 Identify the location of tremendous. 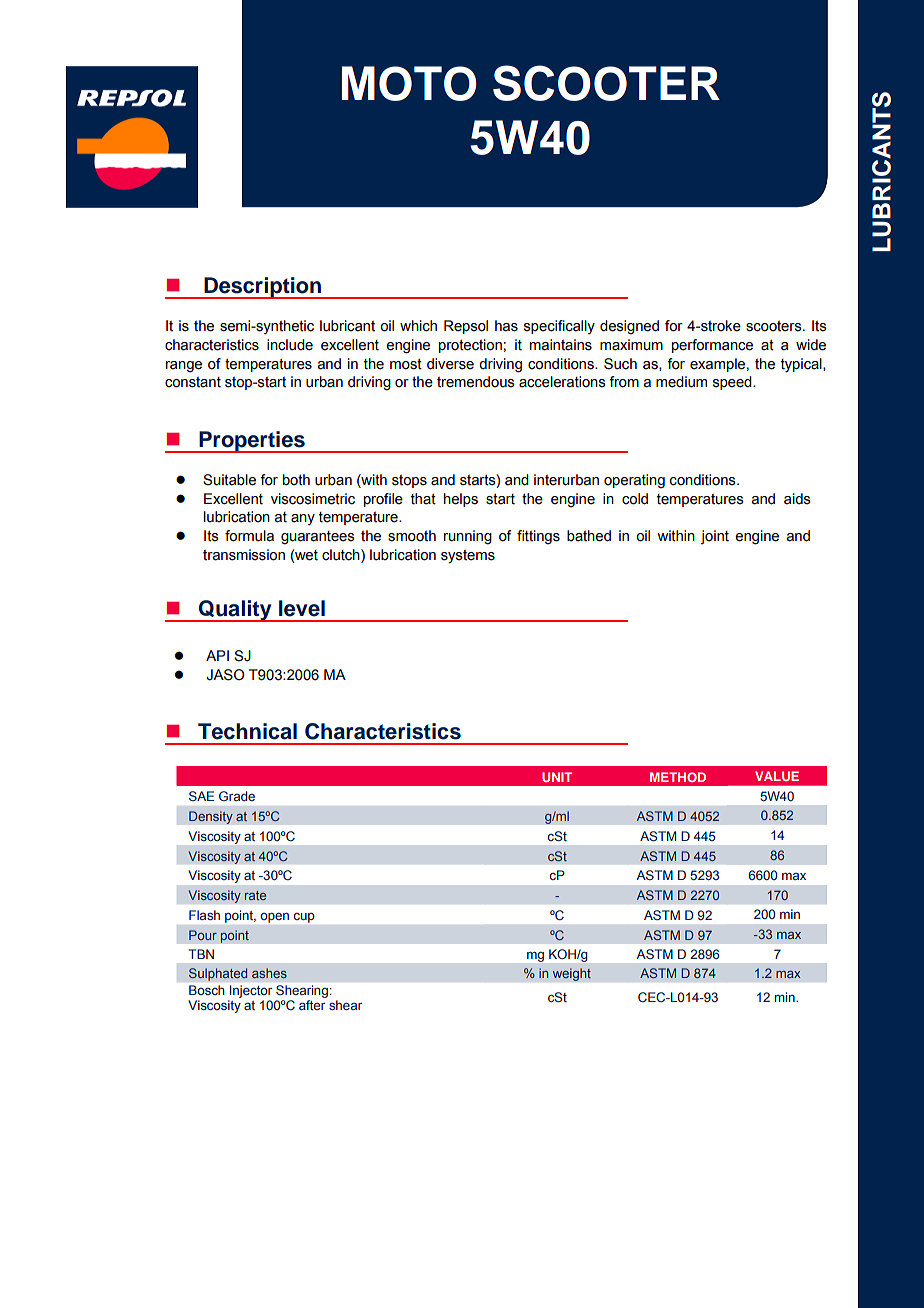
(476, 382).
